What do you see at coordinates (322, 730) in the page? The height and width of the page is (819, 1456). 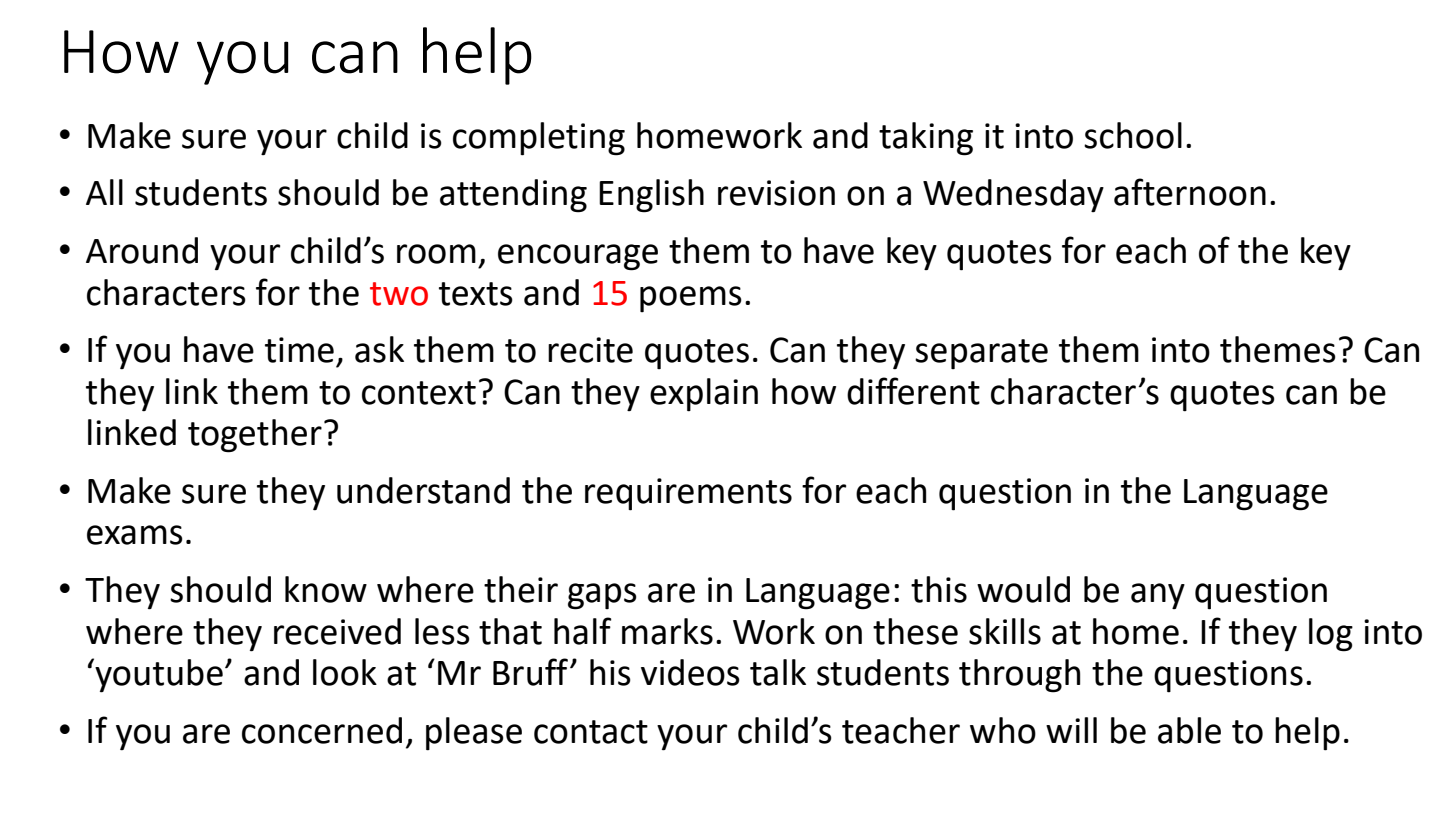 I see `concerned` at bounding box center [322, 730].
